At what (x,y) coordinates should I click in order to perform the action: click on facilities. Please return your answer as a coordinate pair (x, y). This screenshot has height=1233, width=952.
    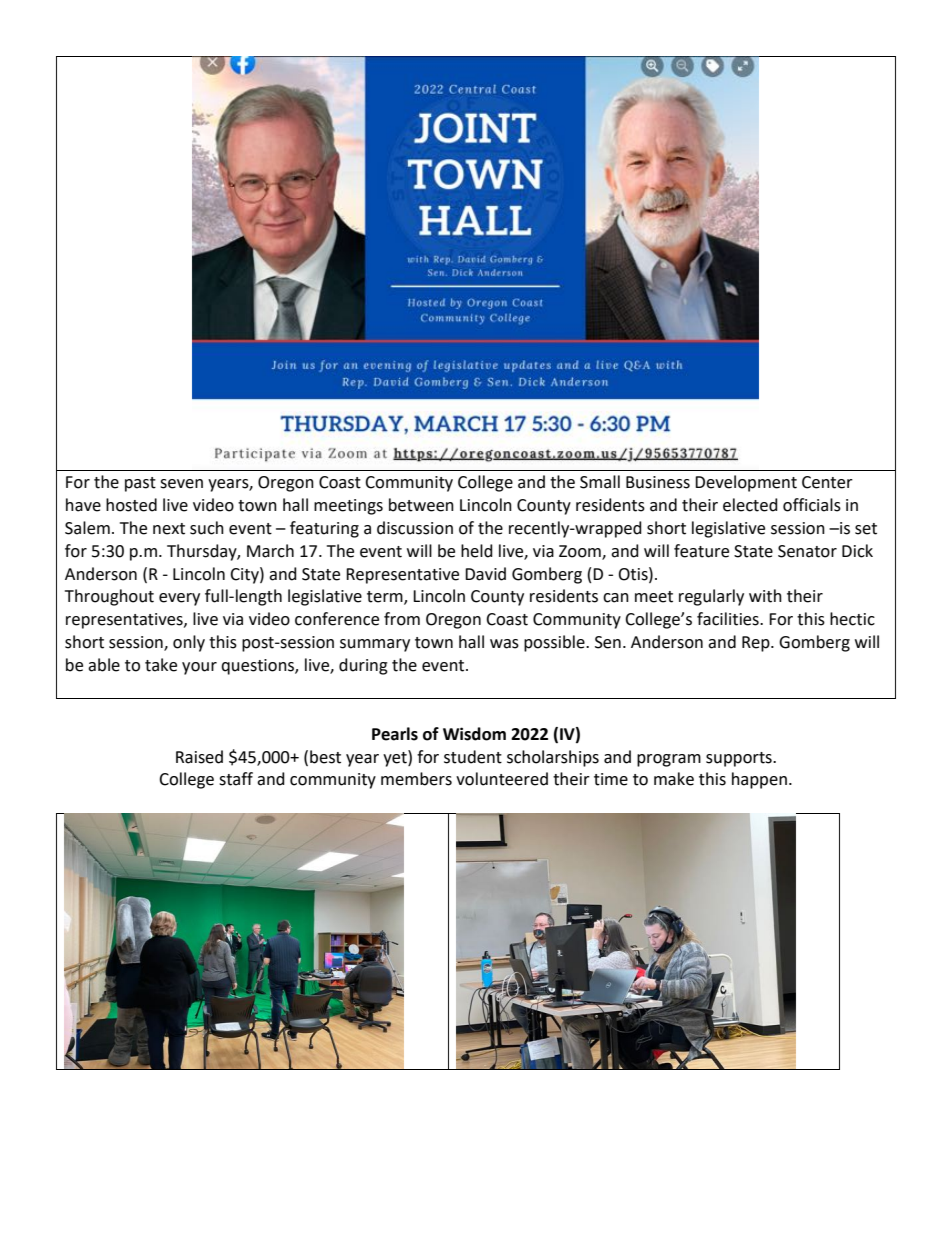
    Looking at the image, I should click on (729, 619).
